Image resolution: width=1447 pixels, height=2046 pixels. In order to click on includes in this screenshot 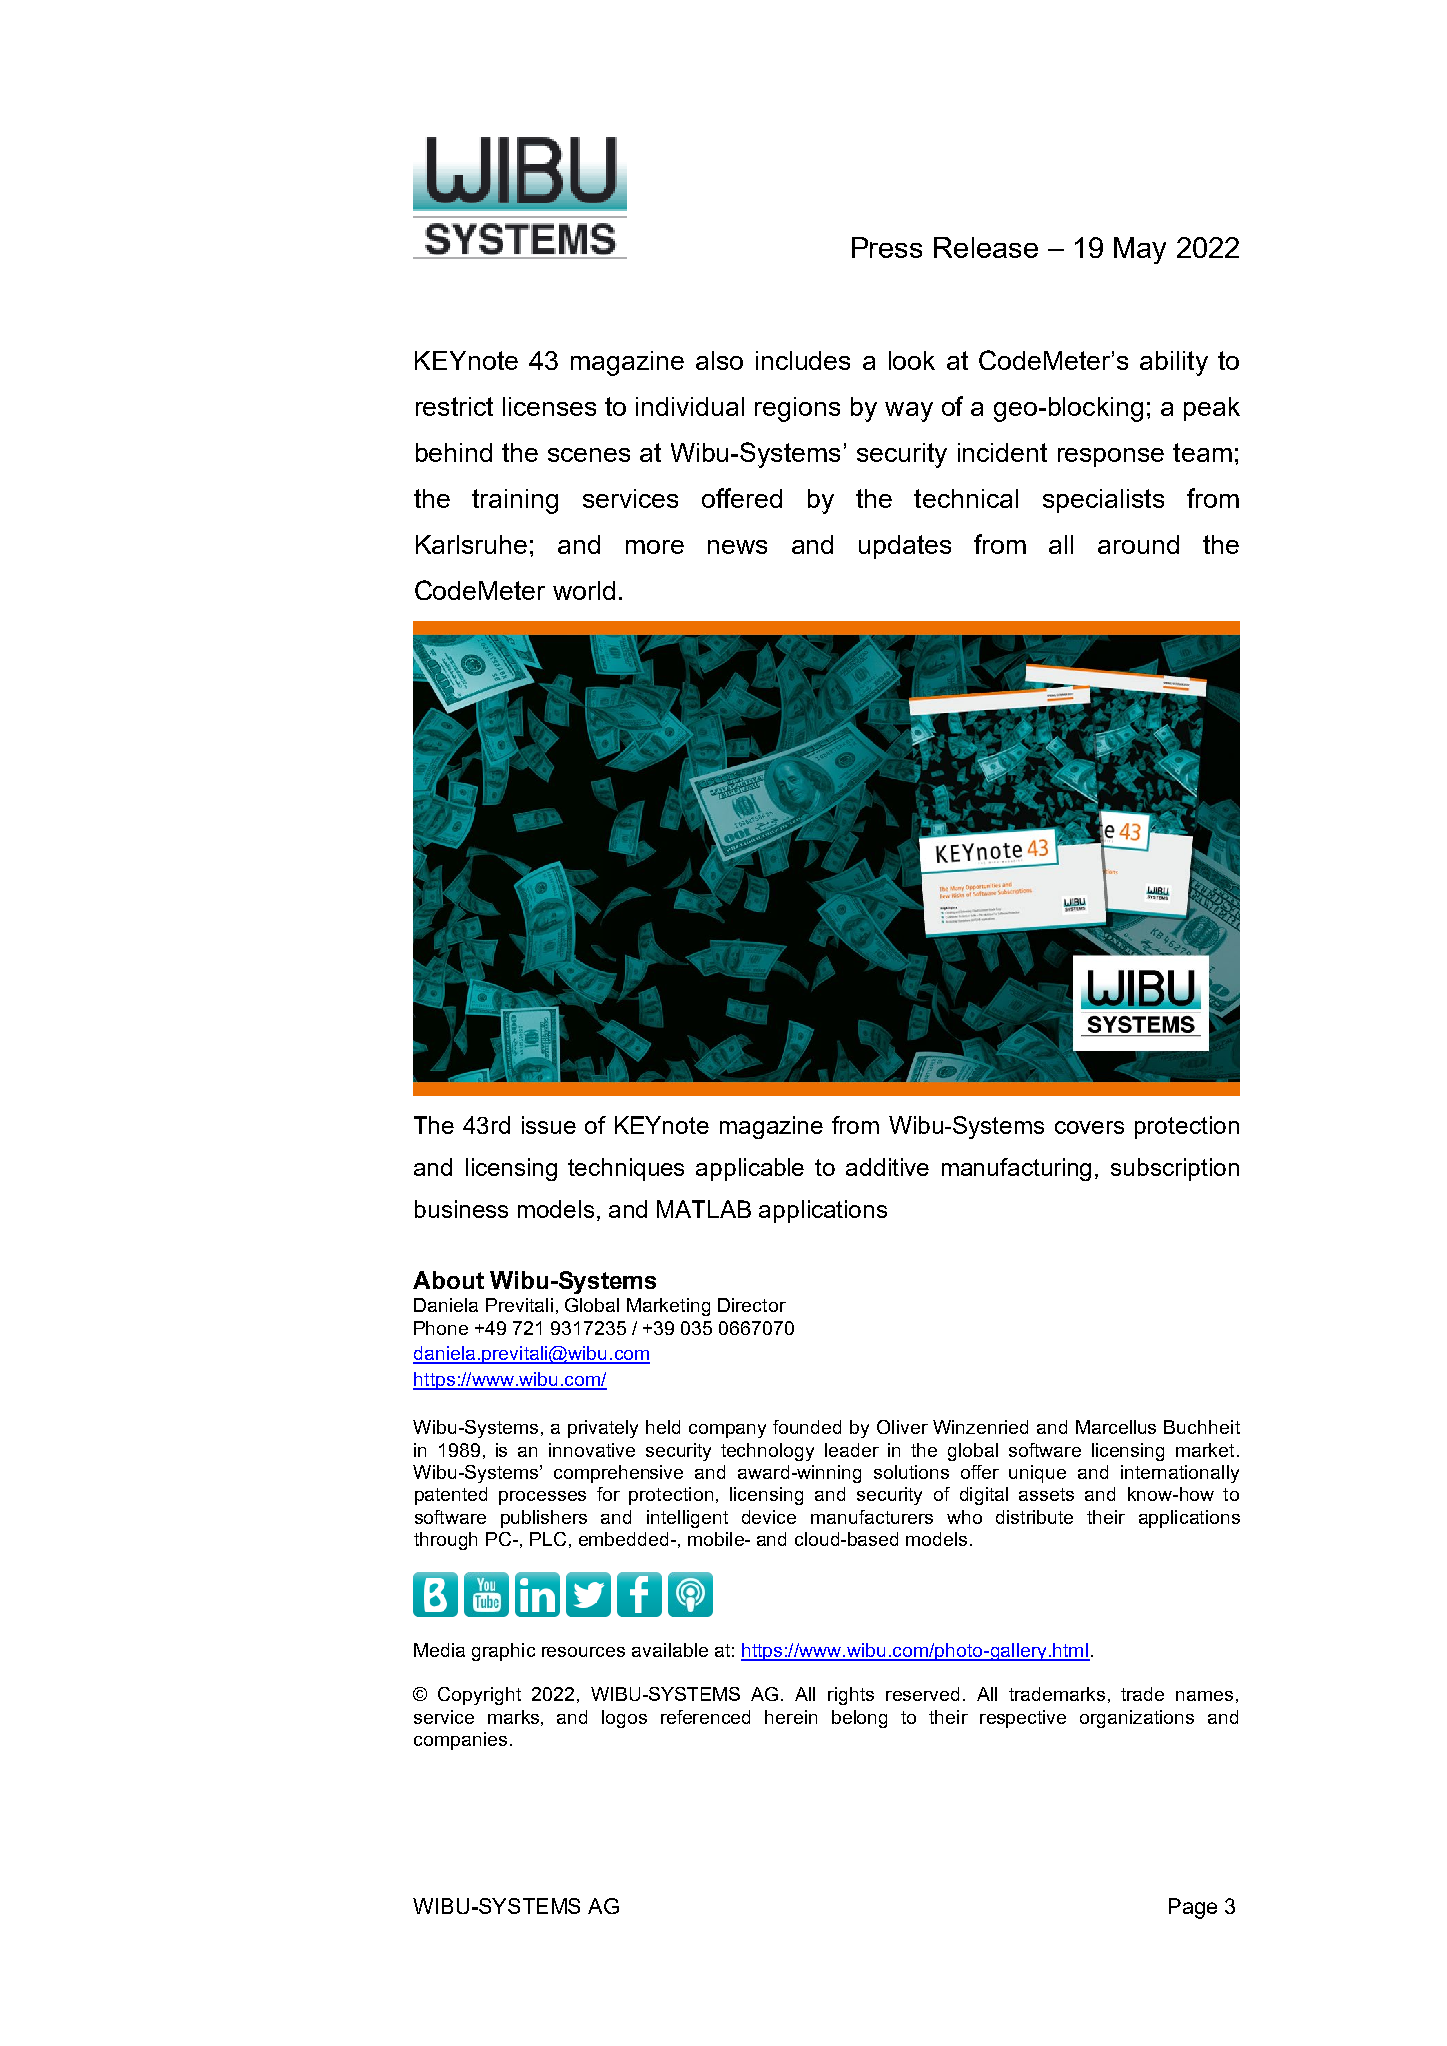, I will do `click(803, 360)`.
